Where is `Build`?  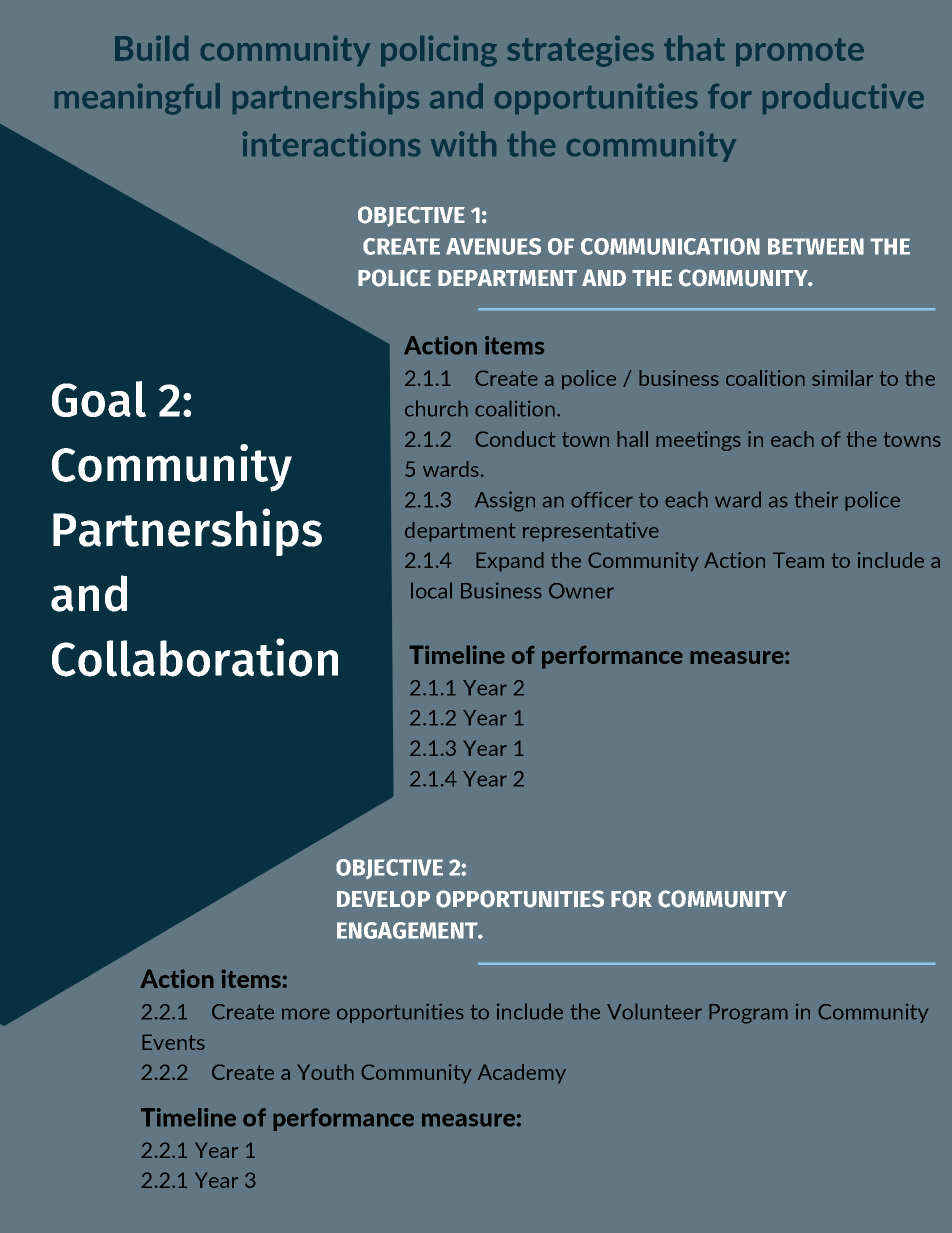
Build is located at coordinates (151, 48).
